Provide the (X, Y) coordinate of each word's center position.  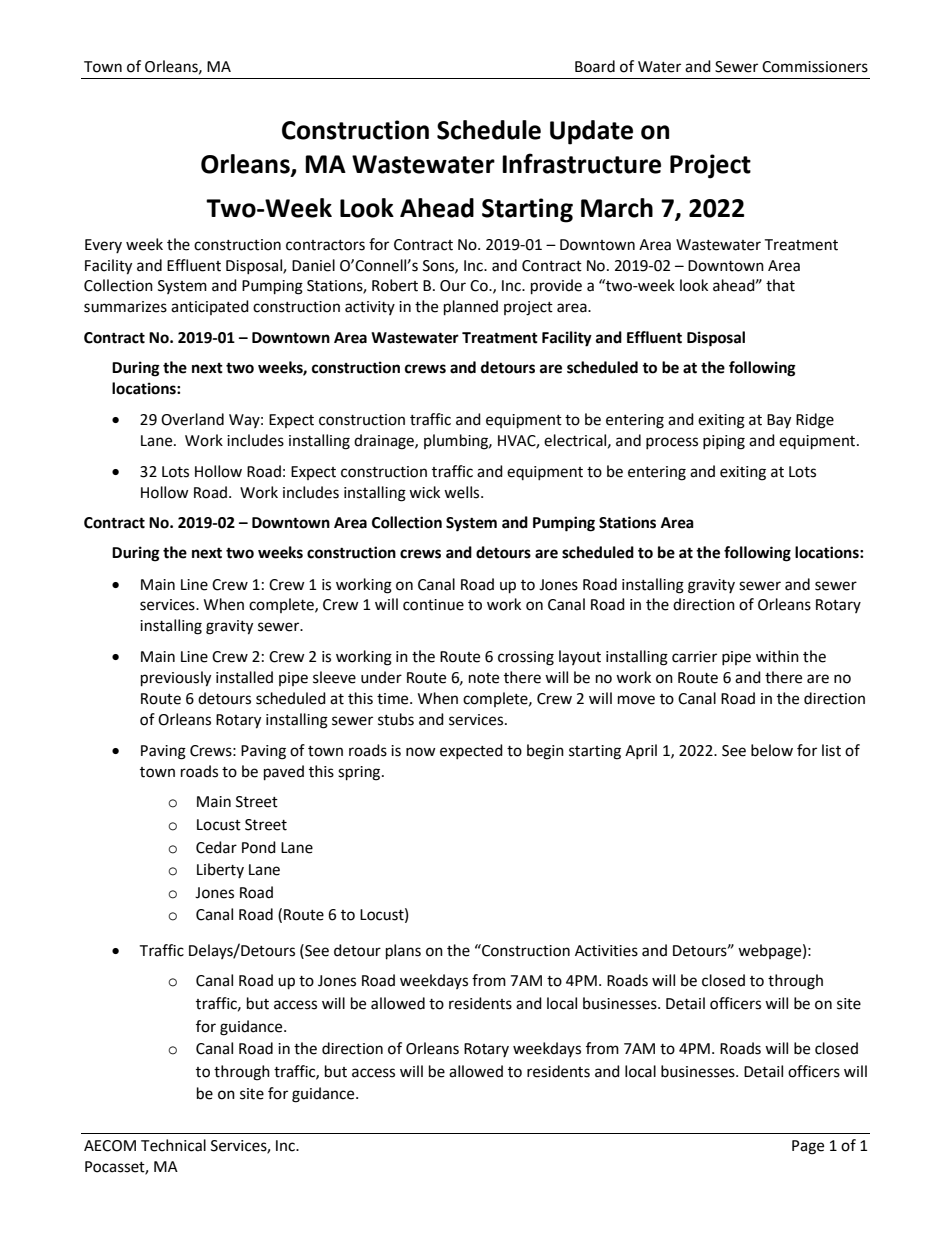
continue (433, 605)
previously (176, 679)
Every (103, 246)
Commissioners (815, 67)
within (777, 656)
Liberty (220, 870)
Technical (173, 1145)
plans (403, 952)
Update (591, 132)
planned (471, 308)
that (780, 285)
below (772, 750)
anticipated (210, 307)
